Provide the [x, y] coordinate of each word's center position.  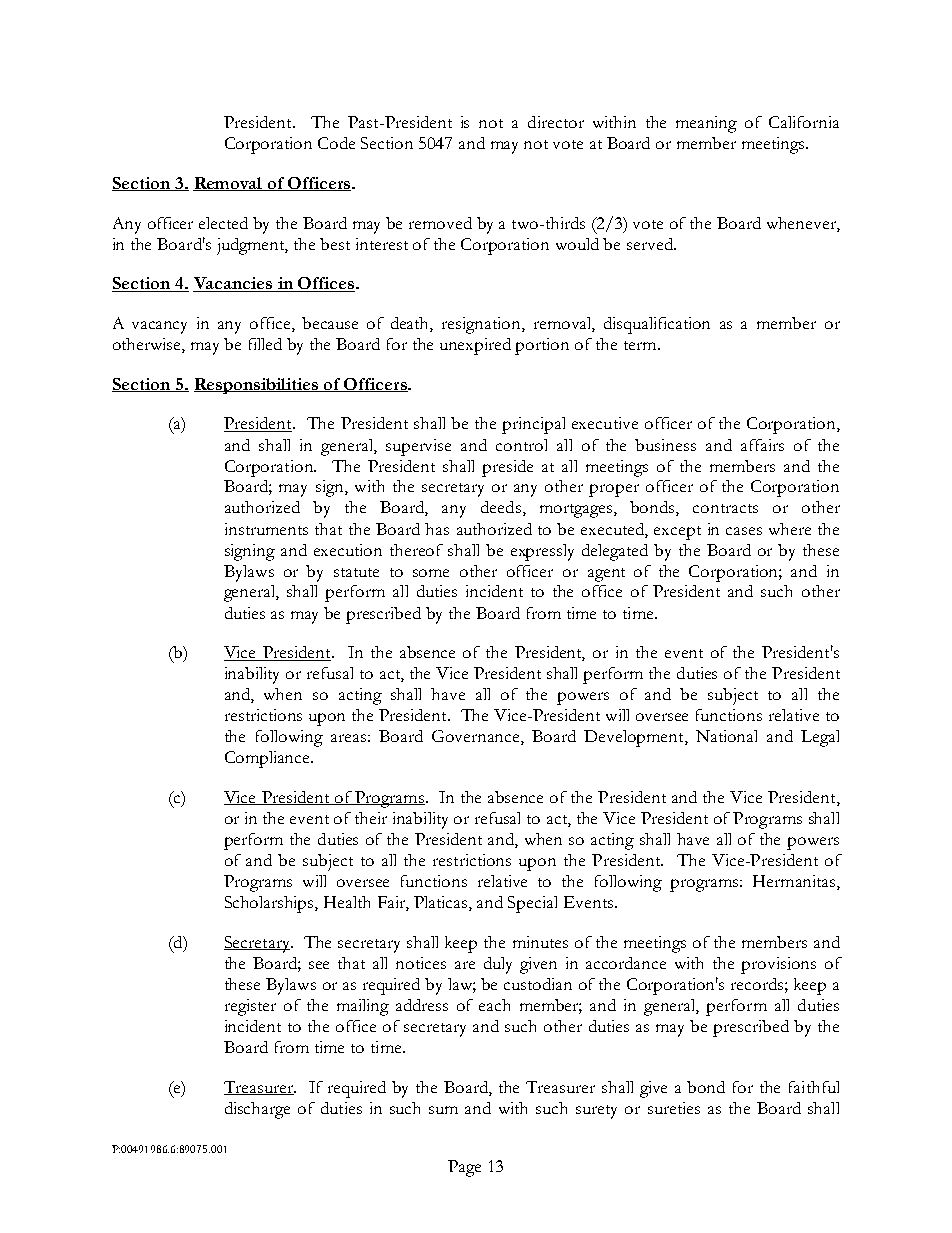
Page [464, 1168]
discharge [257, 1110]
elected [223, 223]
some [431, 573]
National [726, 736]
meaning [706, 124]
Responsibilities [257, 386]
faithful [814, 1087]
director [556, 122]
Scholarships [270, 904]
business [665, 445]
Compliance [269, 759]
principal [533, 425]
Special [532, 904]
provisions [778, 965]
